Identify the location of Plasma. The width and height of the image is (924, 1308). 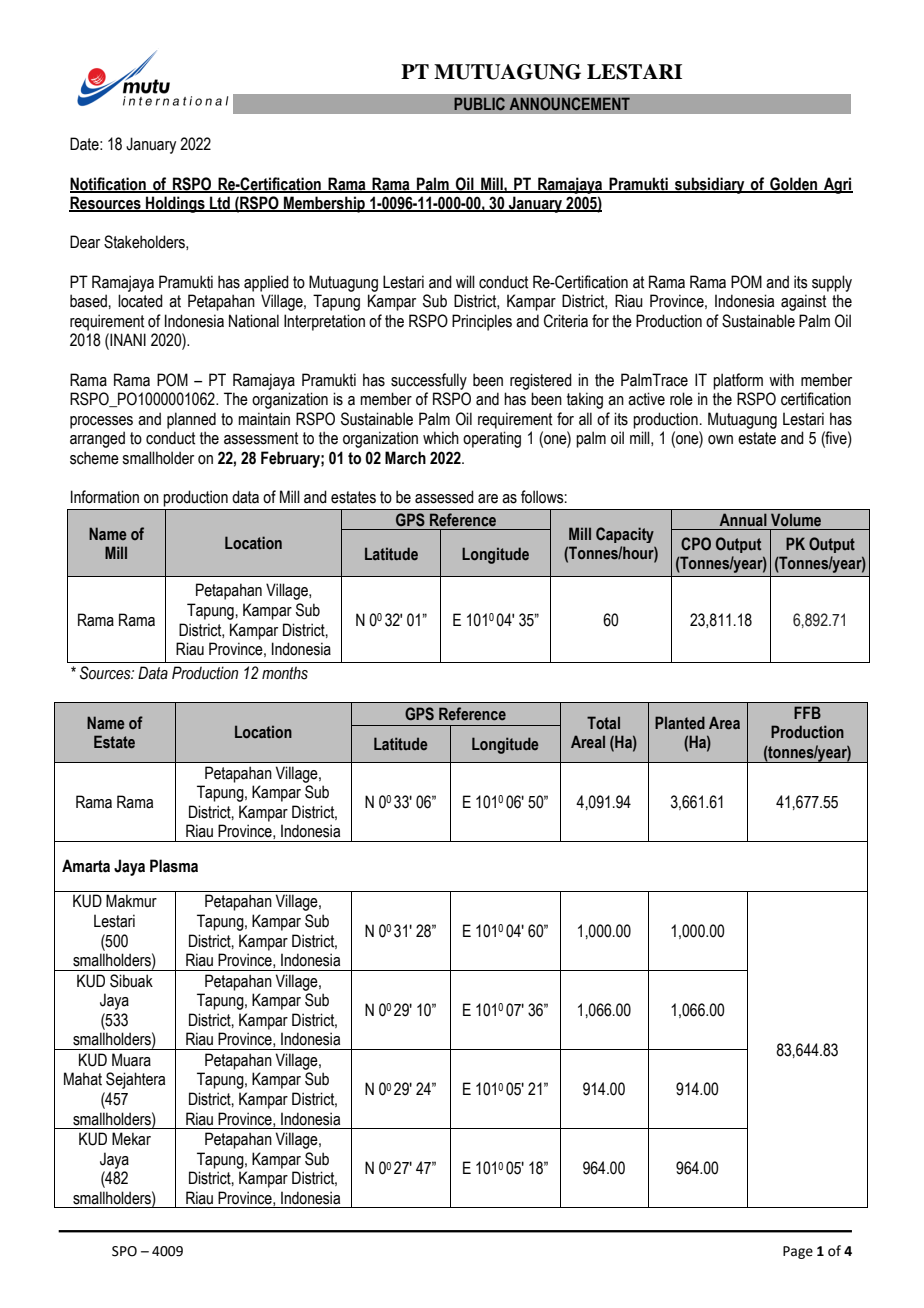
(174, 866).
